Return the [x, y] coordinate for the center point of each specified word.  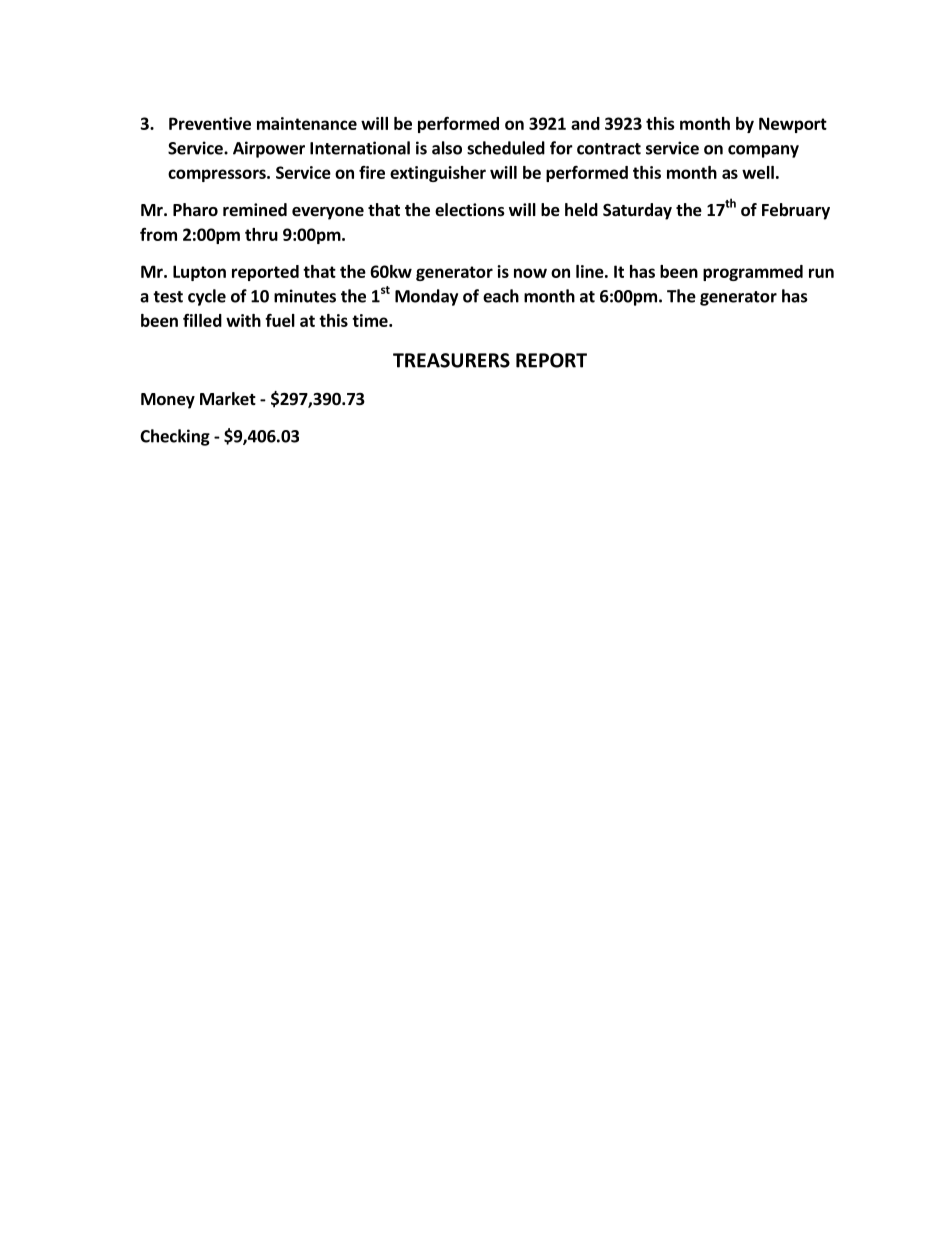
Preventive [210, 123]
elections [470, 210]
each [501, 296]
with [243, 320]
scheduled [506, 148]
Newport [793, 125]
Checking [175, 437]
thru [261, 234]
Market [228, 399]
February [796, 211]
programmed [753, 273]
